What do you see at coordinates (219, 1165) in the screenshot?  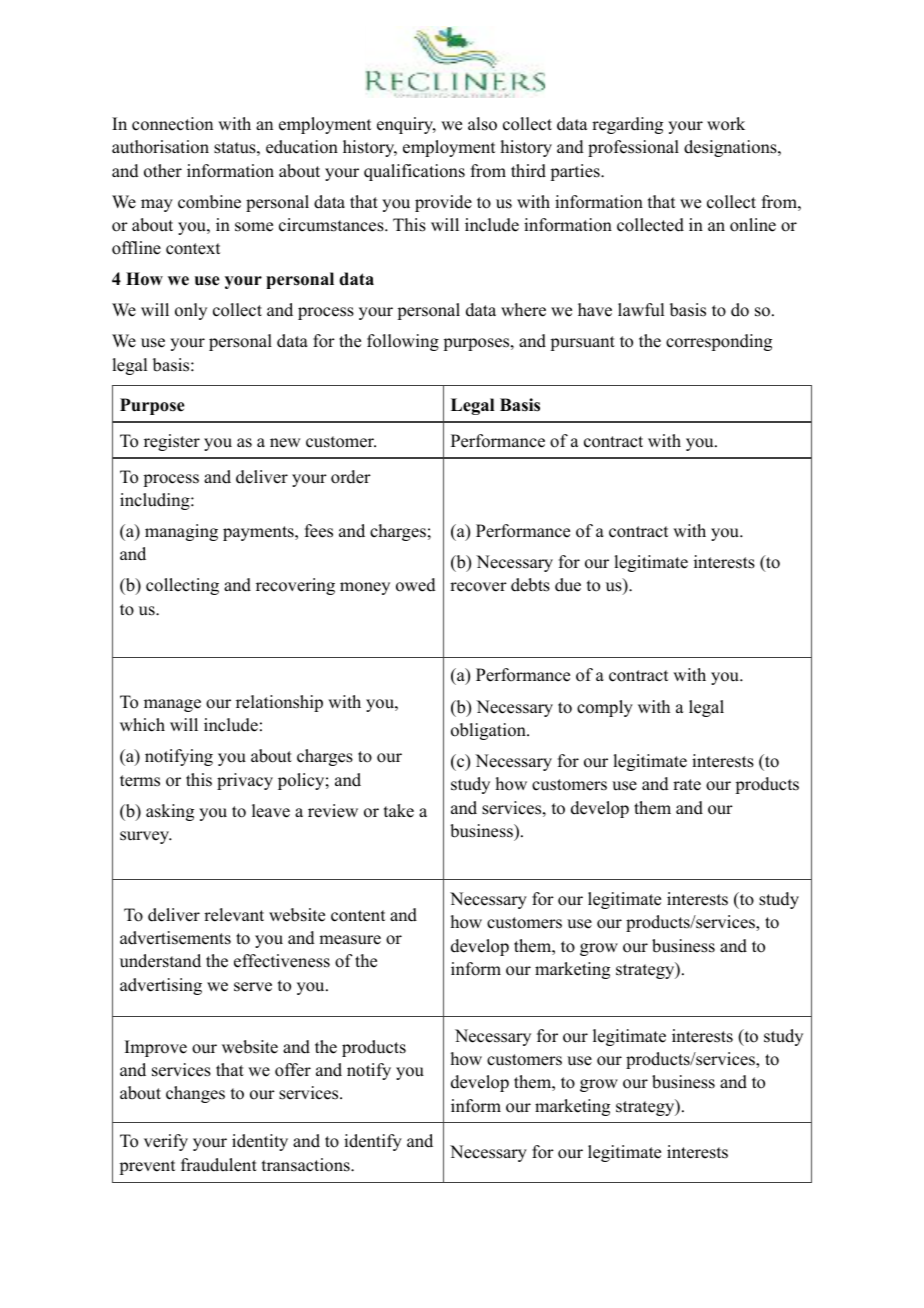 I see `fraudulent` at bounding box center [219, 1165].
